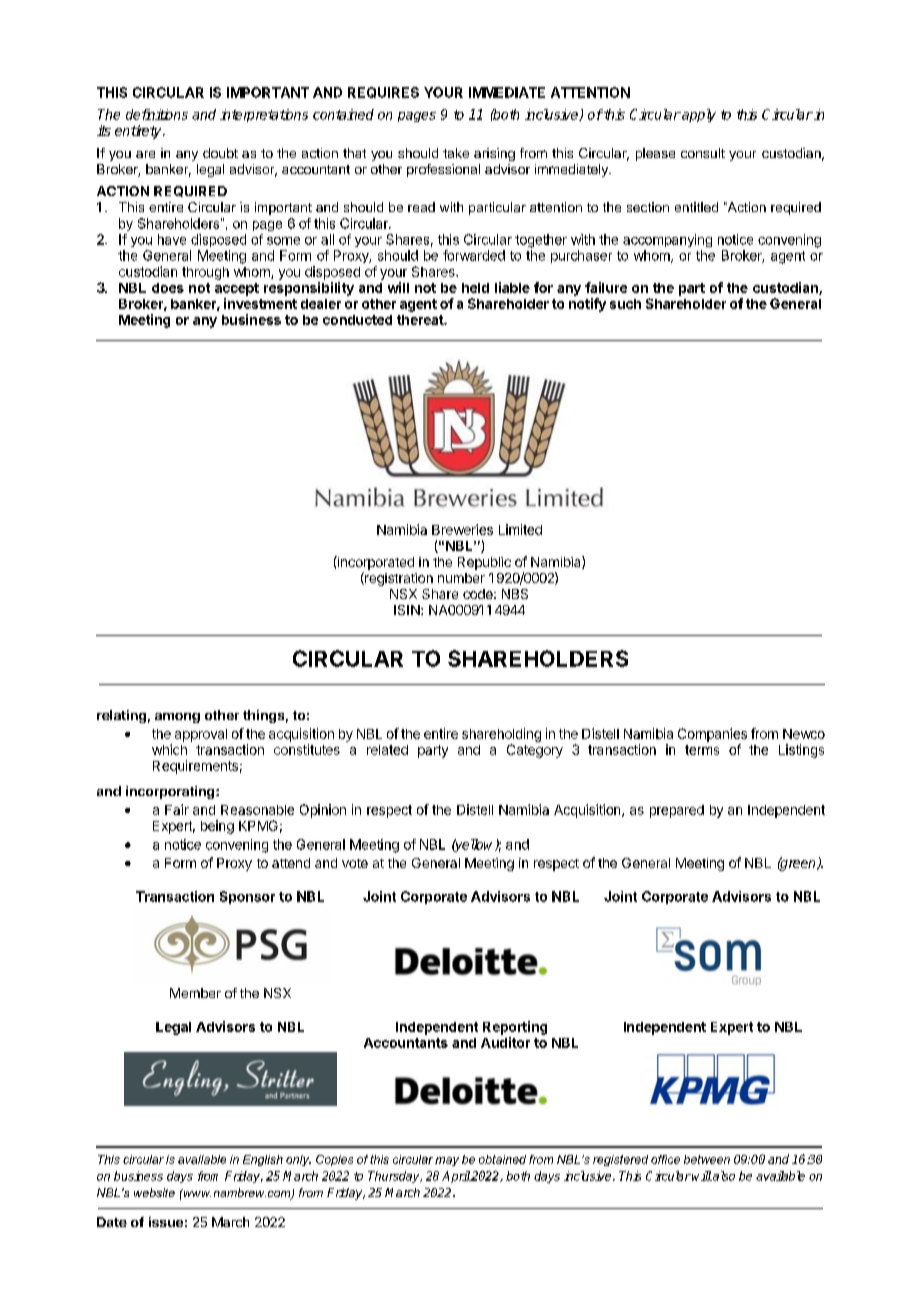 The image size is (924, 1307). Describe the element at coordinates (456, 153) in the screenshot. I see `take` at that location.
